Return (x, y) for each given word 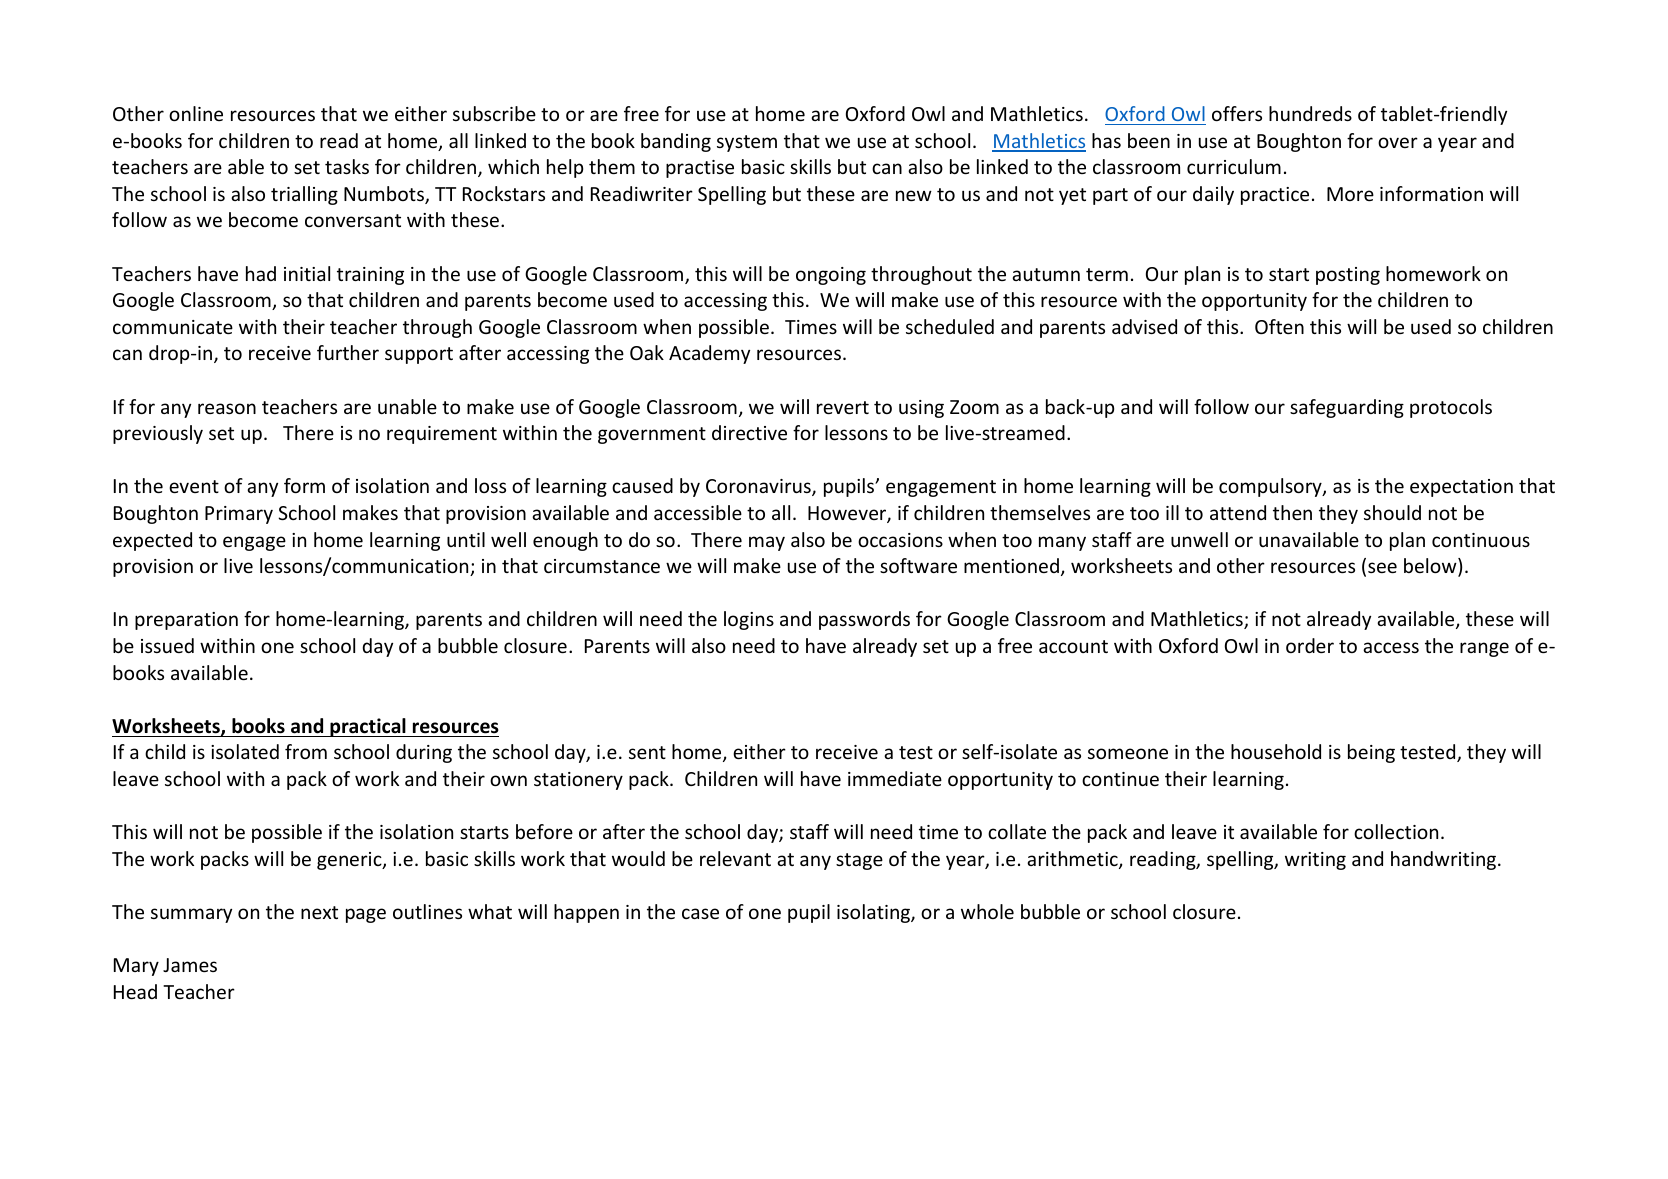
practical (368, 727)
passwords (864, 620)
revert (843, 407)
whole (987, 911)
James (190, 965)
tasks (347, 166)
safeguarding (1347, 408)
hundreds (1310, 113)
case (700, 913)
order (1310, 645)
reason (227, 408)
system (747, 143)
